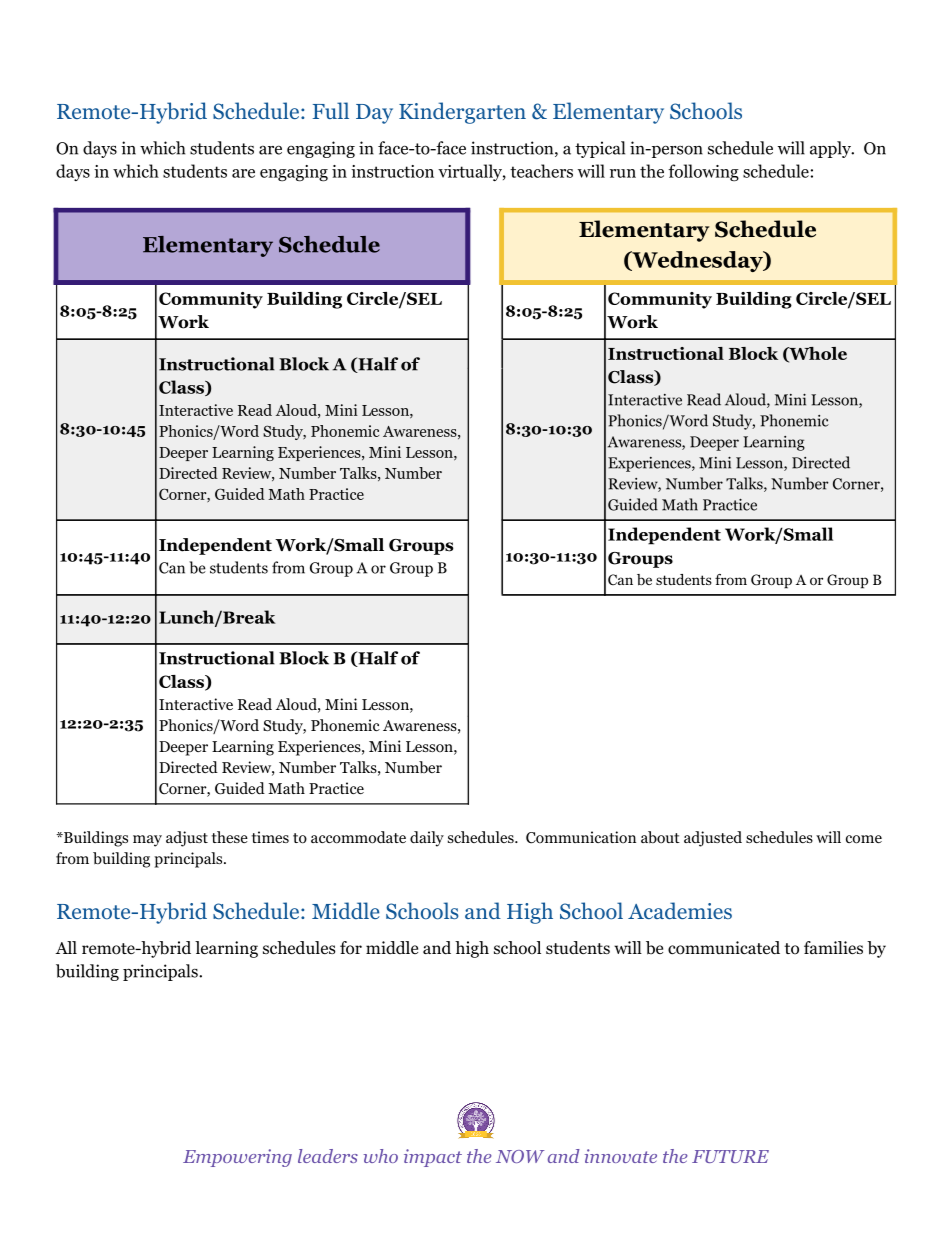 The height and width of the page is (1233, 952). What do you see at coordinates (581, 837) in the page?
I see `Communication` at bounding box center [581, 837].
